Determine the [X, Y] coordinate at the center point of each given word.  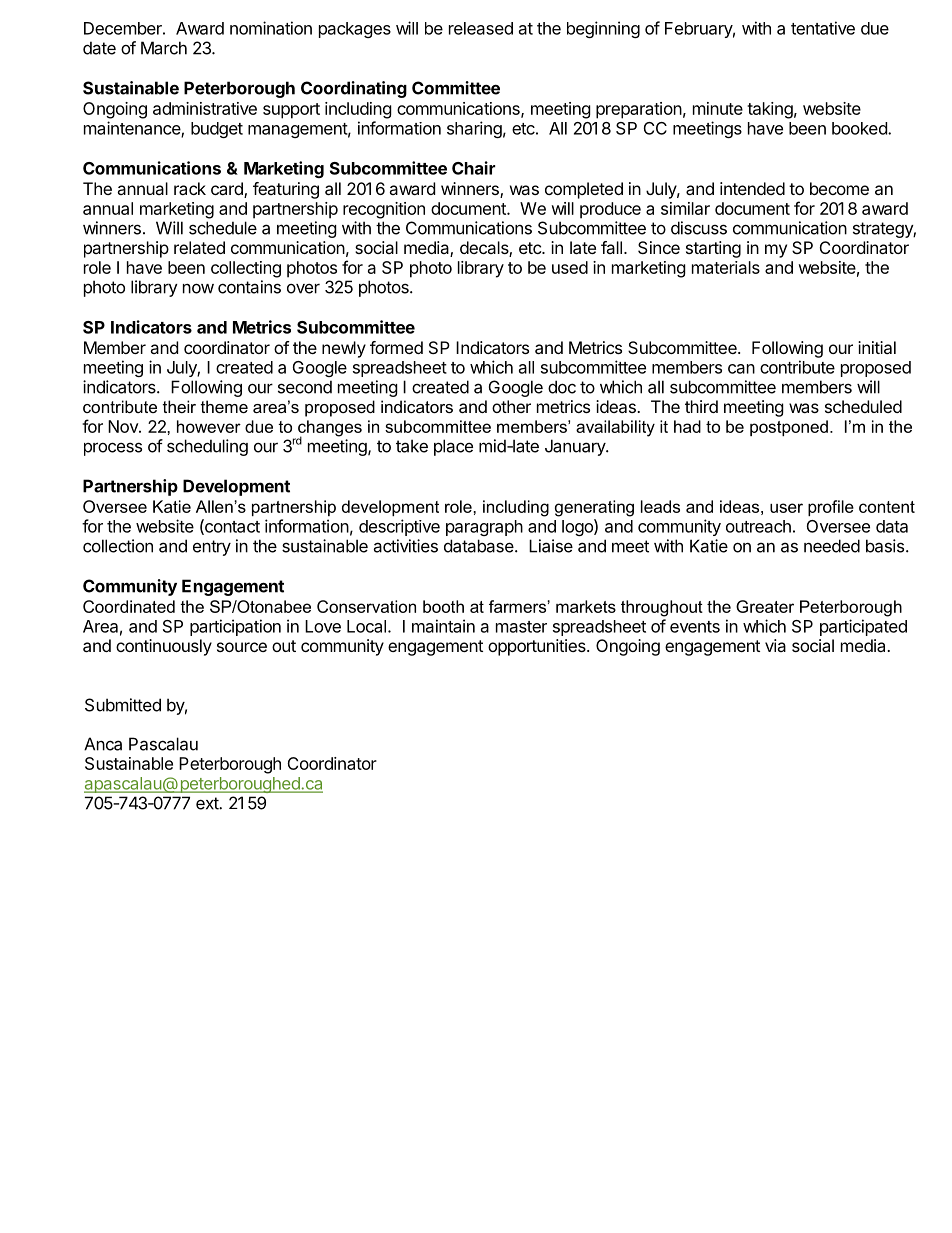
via [775, 645]
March [164, 48]
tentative [823, 28]
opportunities [538, 647]
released [481, 28]
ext [208, 803]
